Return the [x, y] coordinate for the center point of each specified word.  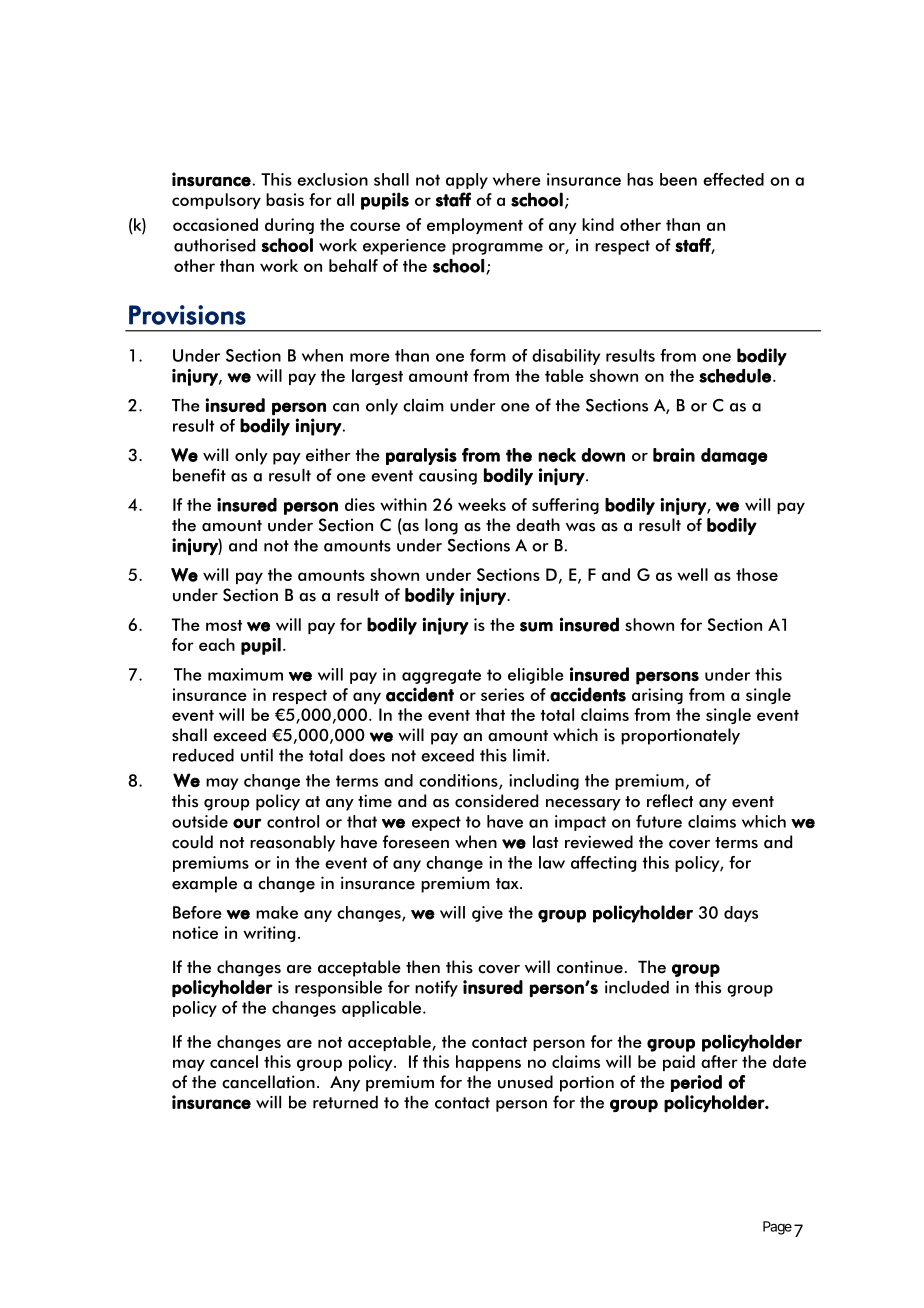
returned [345, 1102]
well [692, 574]
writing [269, 934]
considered [496, 801]
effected [733, 179]
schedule [735, 376]
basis [285, 199]
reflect [670, 801]
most [224, 625]
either [328, 455]
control [293, 821]
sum [536, 627]
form [488, 355]
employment [475, 226]
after [719, 1061]
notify [436, 988]
